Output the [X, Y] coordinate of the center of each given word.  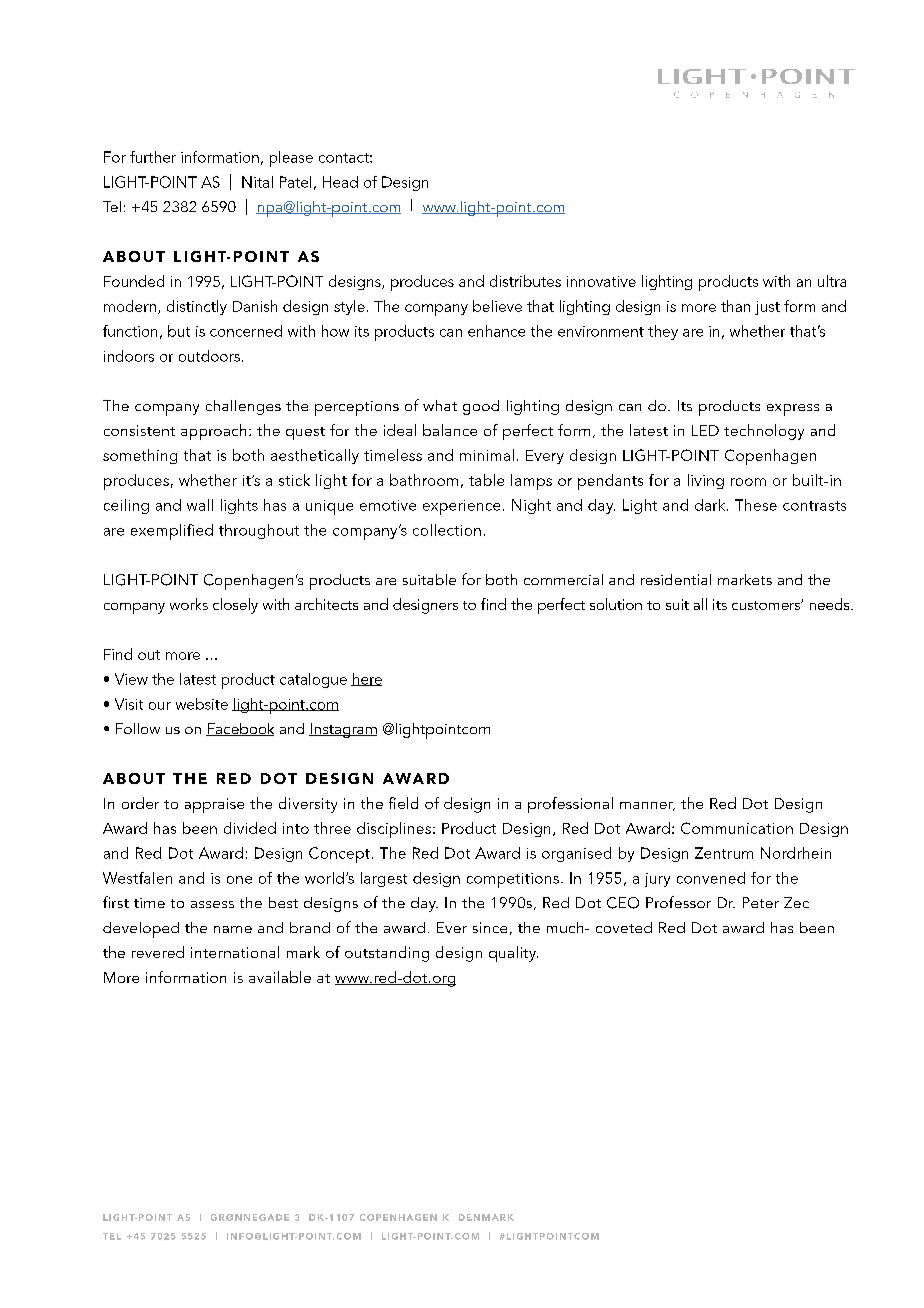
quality [513, 954]
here [366, 679]
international [235, 952]
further [153, 157]
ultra [832, 281]
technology [764, 432]
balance [450, 430]
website [202, 704]
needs [831, 604]
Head [340, 182]
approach [213, 432]
